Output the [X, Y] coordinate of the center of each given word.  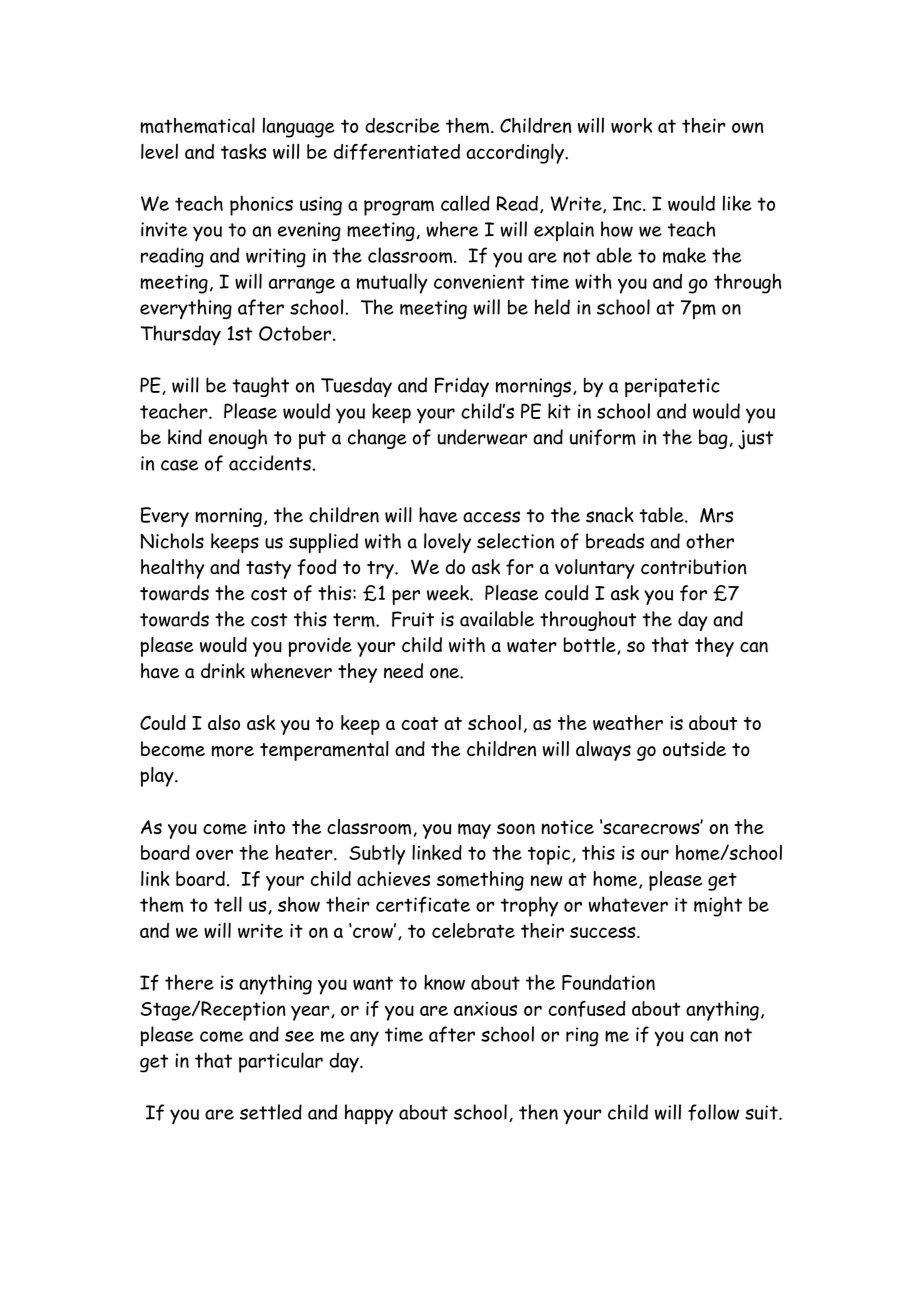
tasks [244, 151]
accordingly [516, 153]
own [747, 127]
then [538, 1112]
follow [713, 1112]
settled [271, 1112]
